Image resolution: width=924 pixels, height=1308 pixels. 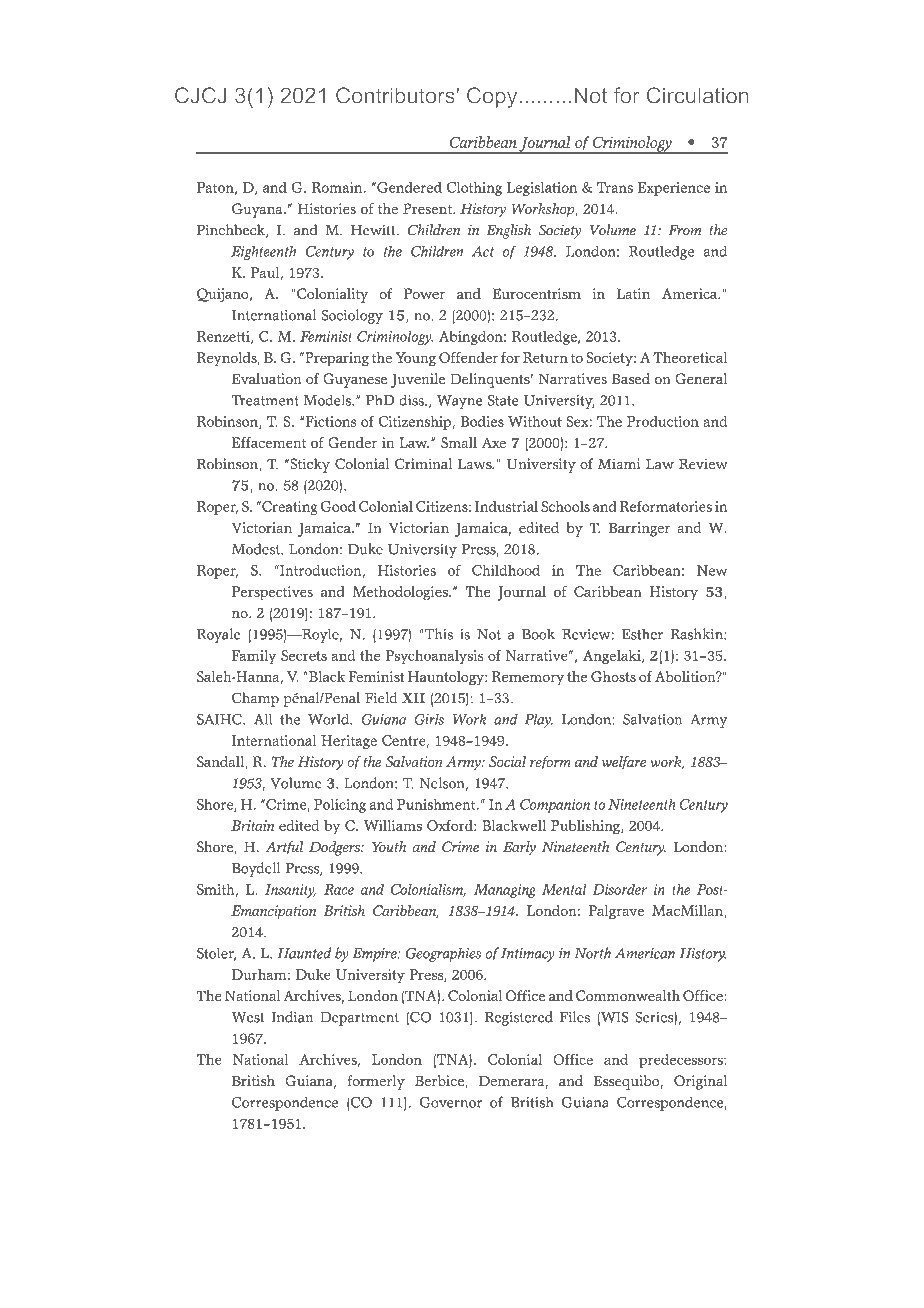 I want to click on Indian, so click(x=292, y=1017).
